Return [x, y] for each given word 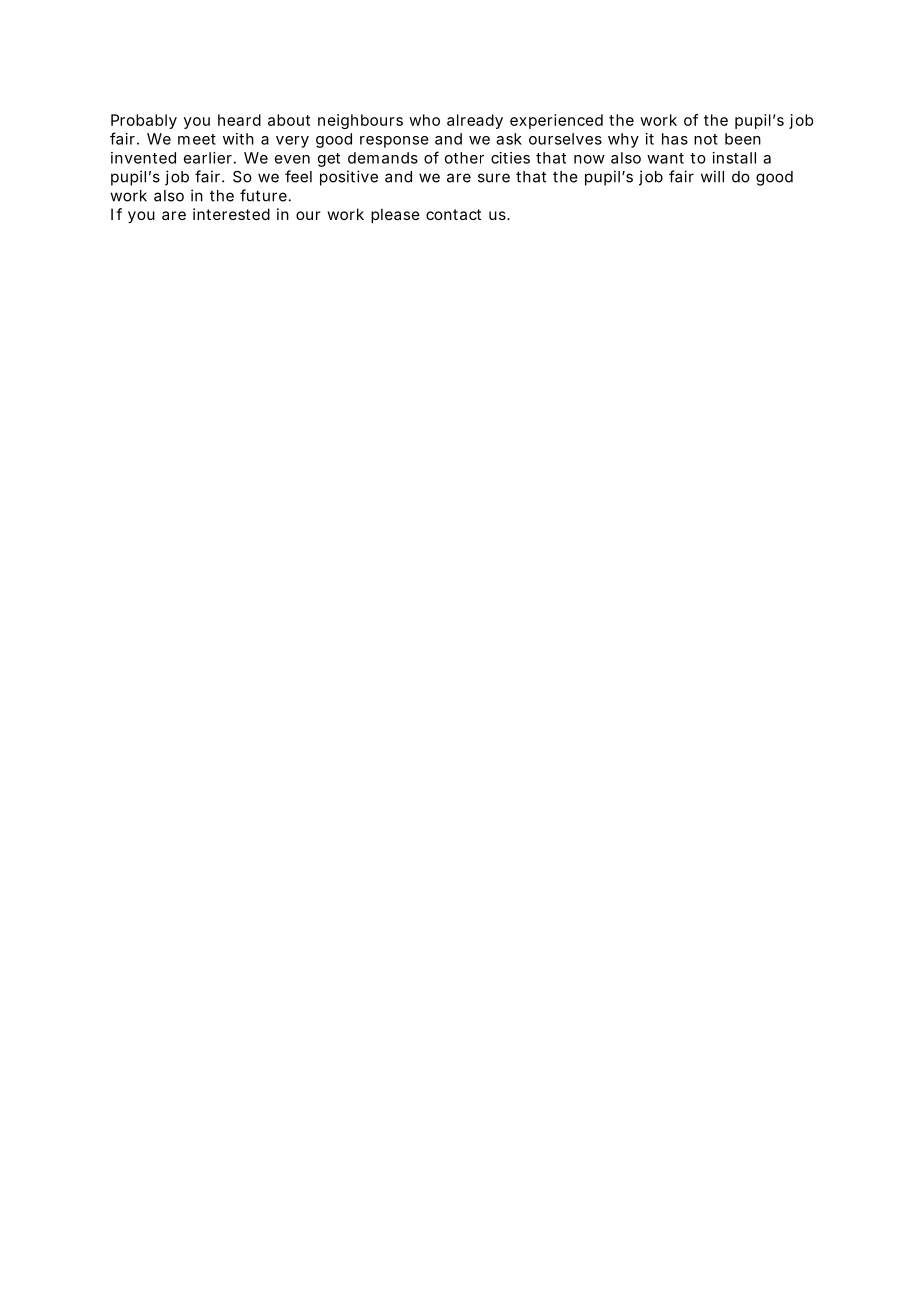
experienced [556, 121]
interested [231, 214]
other [464, 158]
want [665, 158]
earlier [208, 158]
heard [239, 120]
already [475, 121]
